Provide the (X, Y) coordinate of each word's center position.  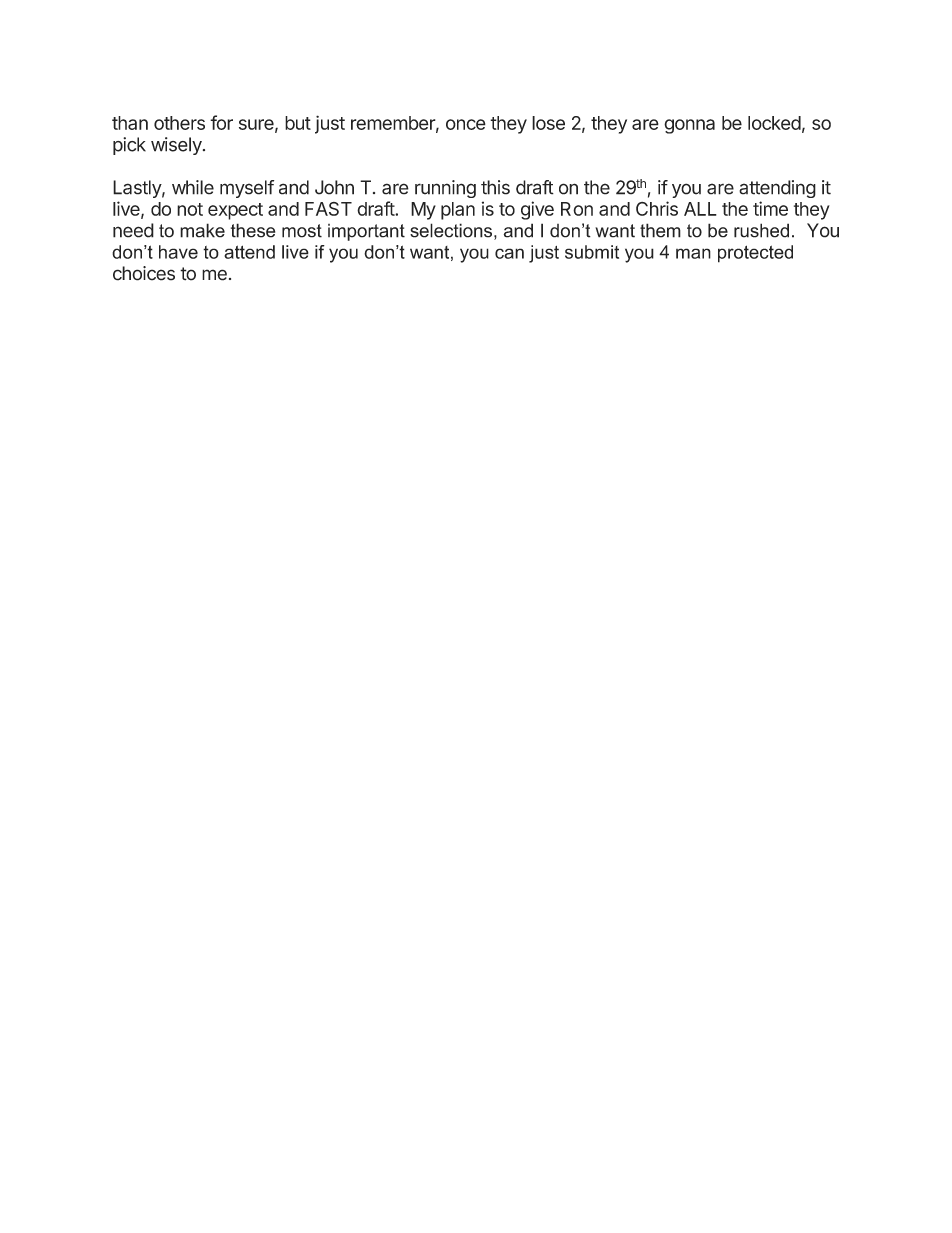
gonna (689, 126)
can (509, 253)
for (221, 122)
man (693, 253)
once (466, 124)
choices (144, 273)
